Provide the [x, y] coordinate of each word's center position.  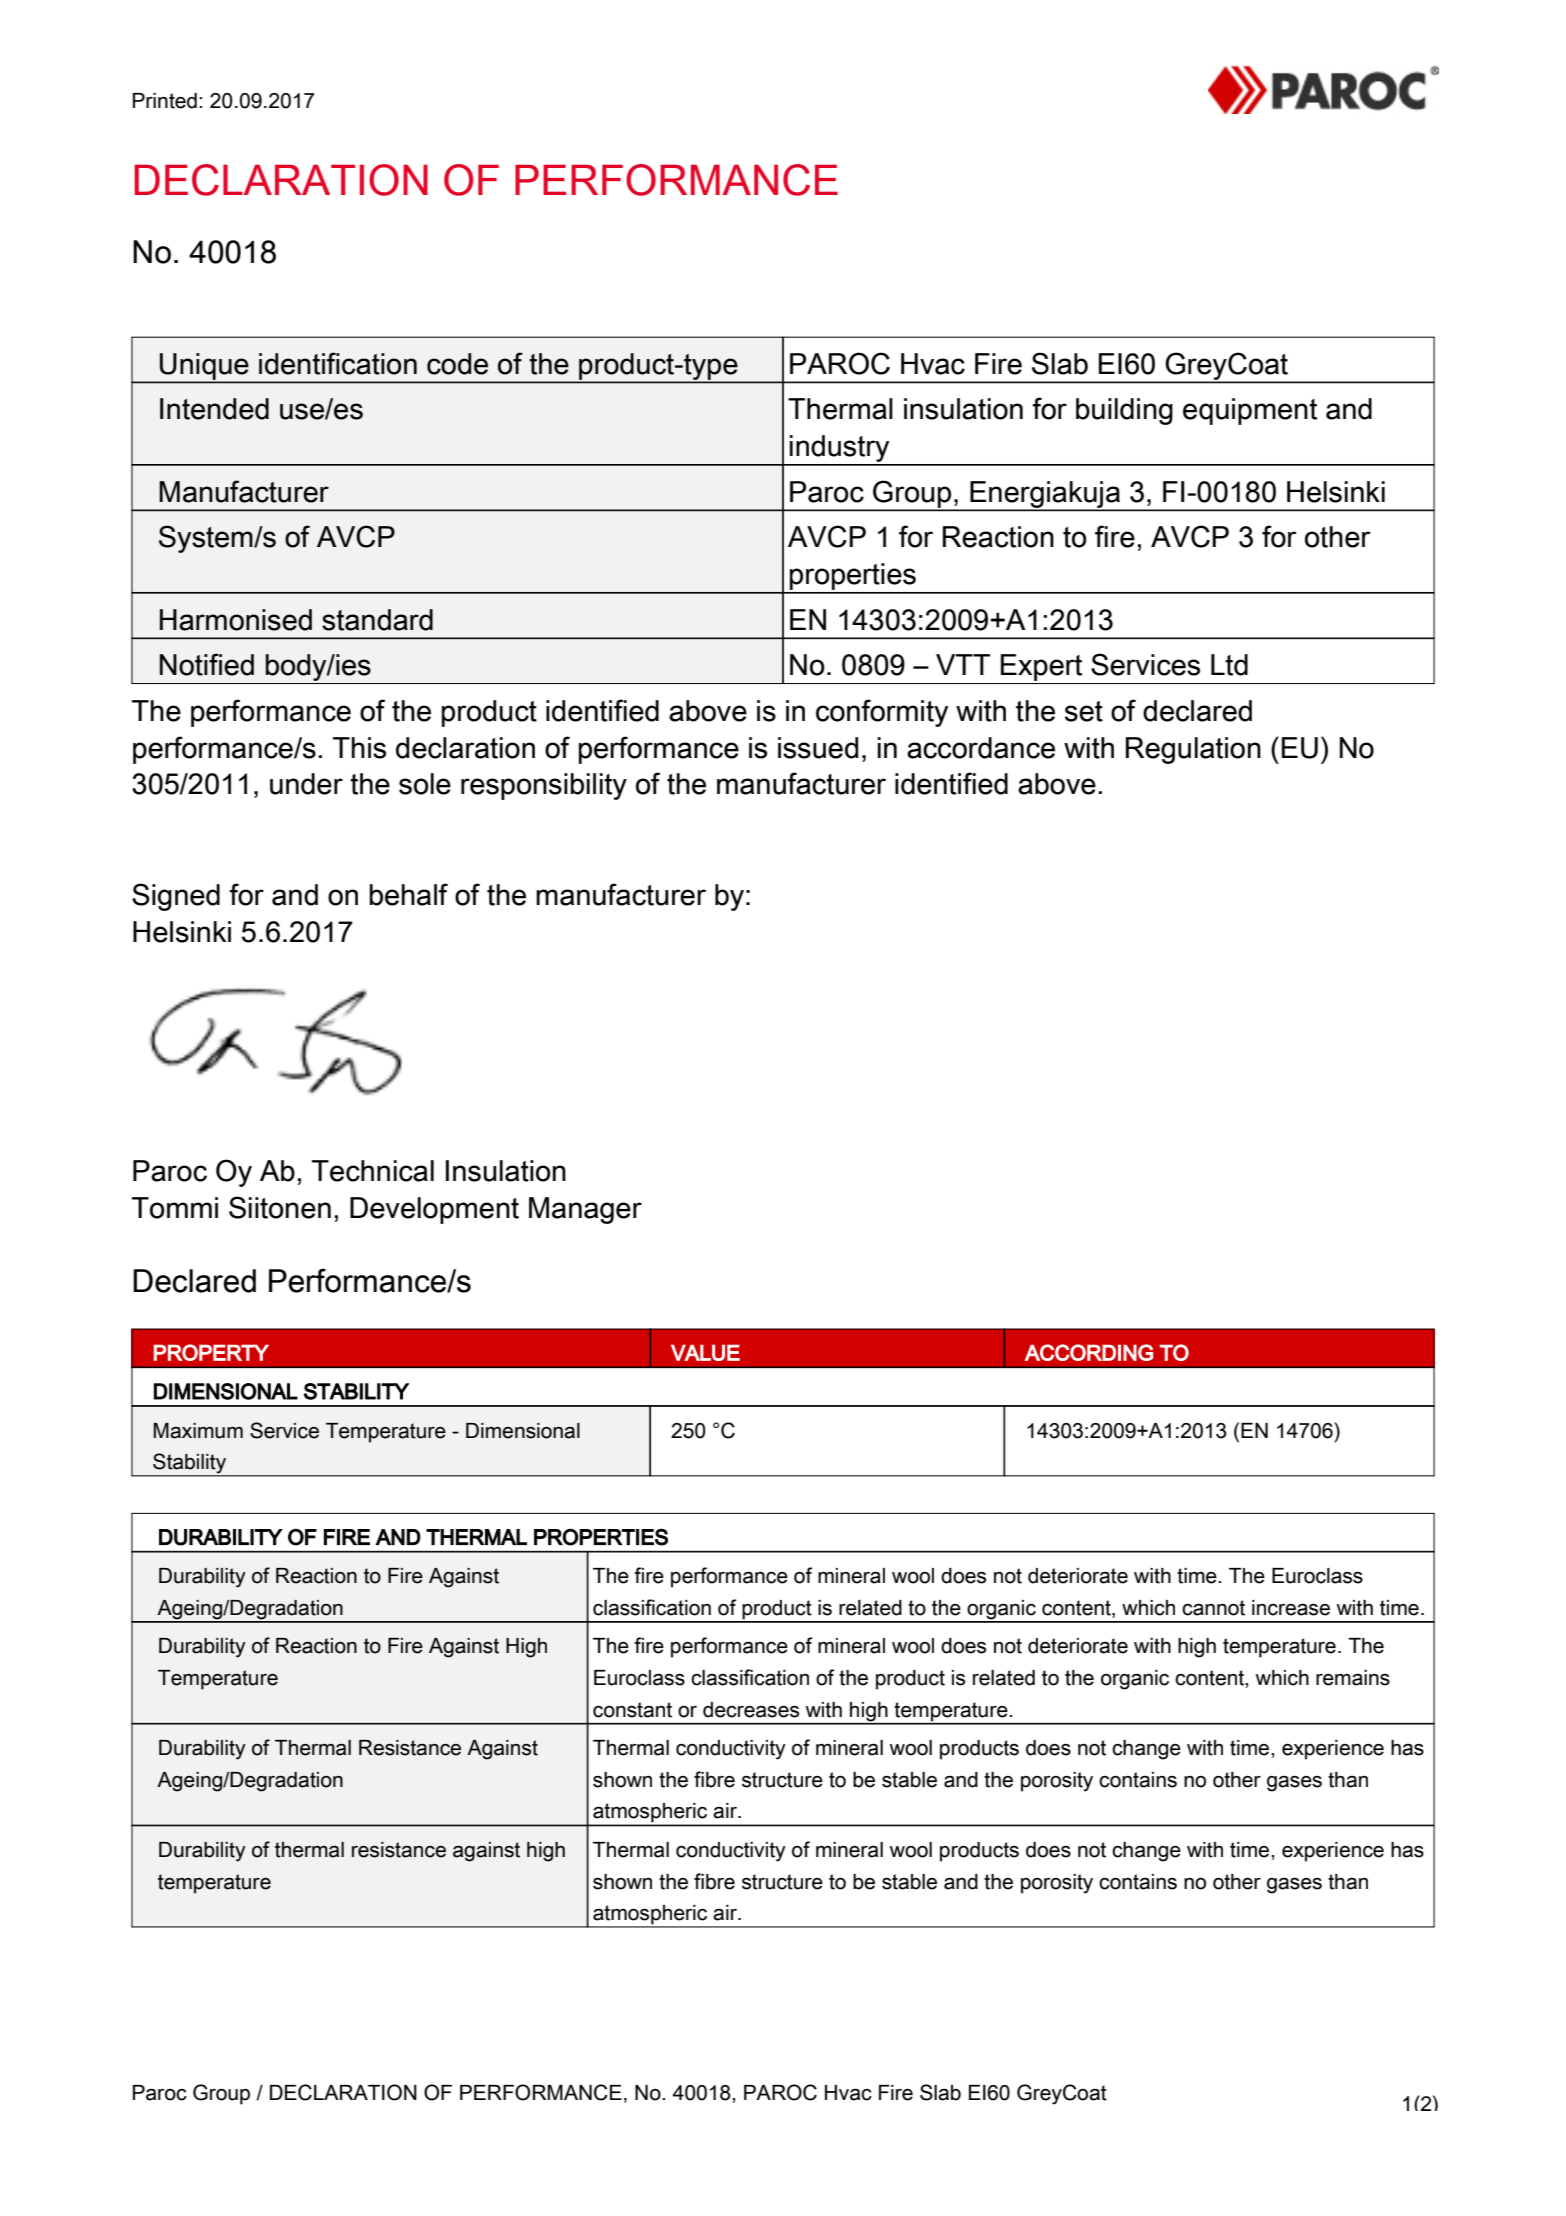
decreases [751, 1710]
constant [632, 1710]
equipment [1250, 411]
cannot [1213, 1608]
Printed [165, 101]
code [457, 364]
